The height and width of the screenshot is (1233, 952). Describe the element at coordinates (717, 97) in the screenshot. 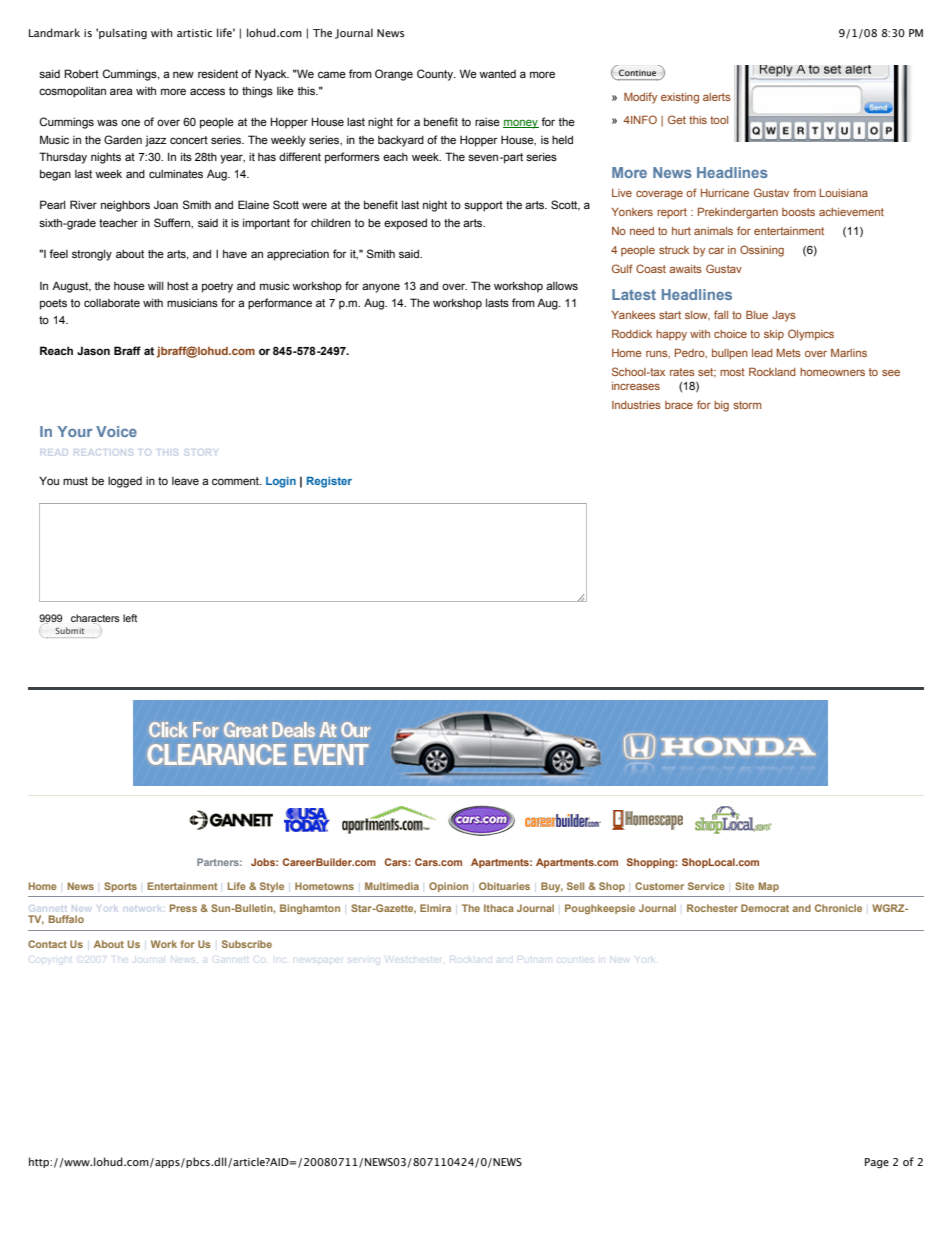

I see `alerts` at that location.
